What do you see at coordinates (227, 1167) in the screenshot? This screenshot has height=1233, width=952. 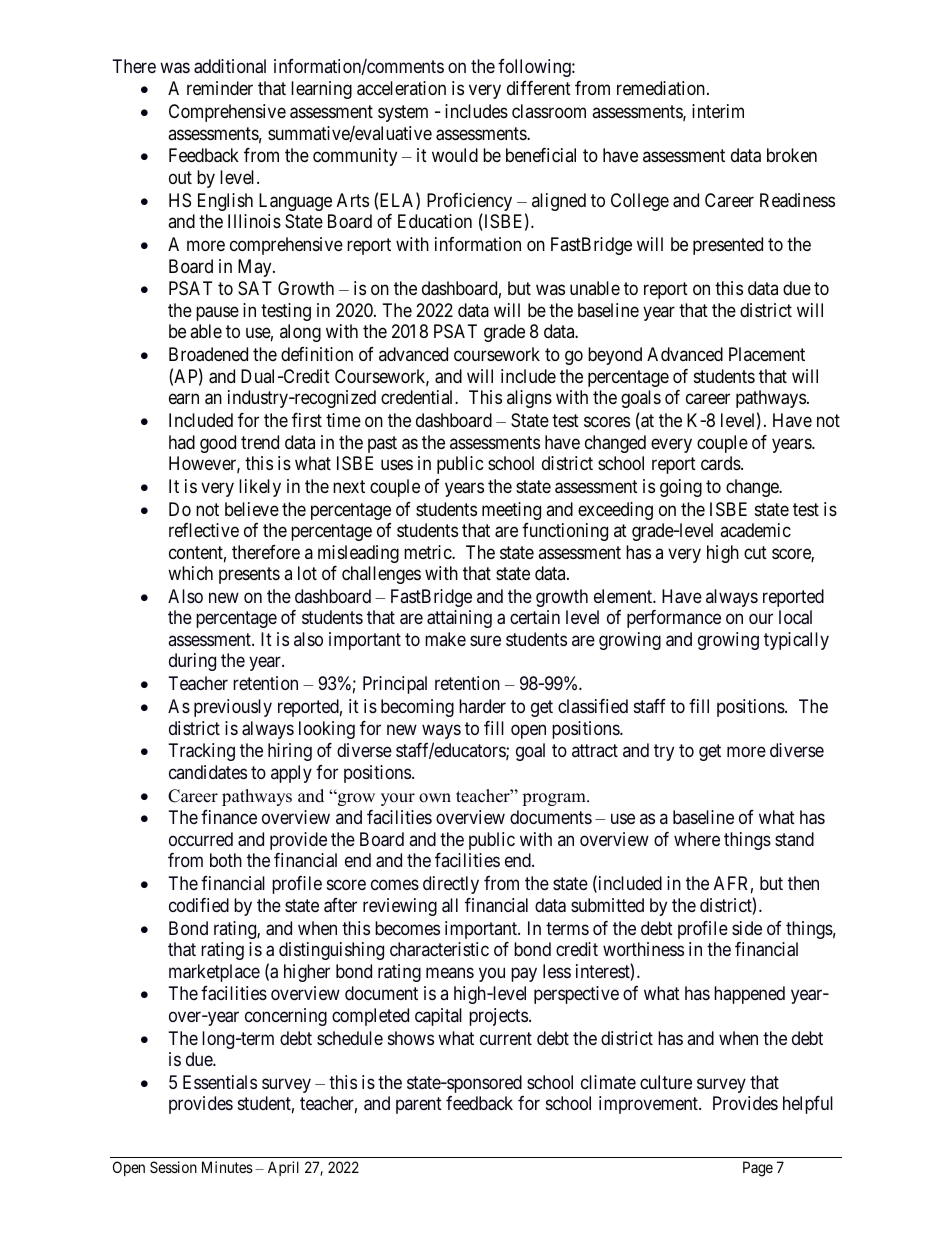 I see `Minutes` at bounding box center [227, 1167].
